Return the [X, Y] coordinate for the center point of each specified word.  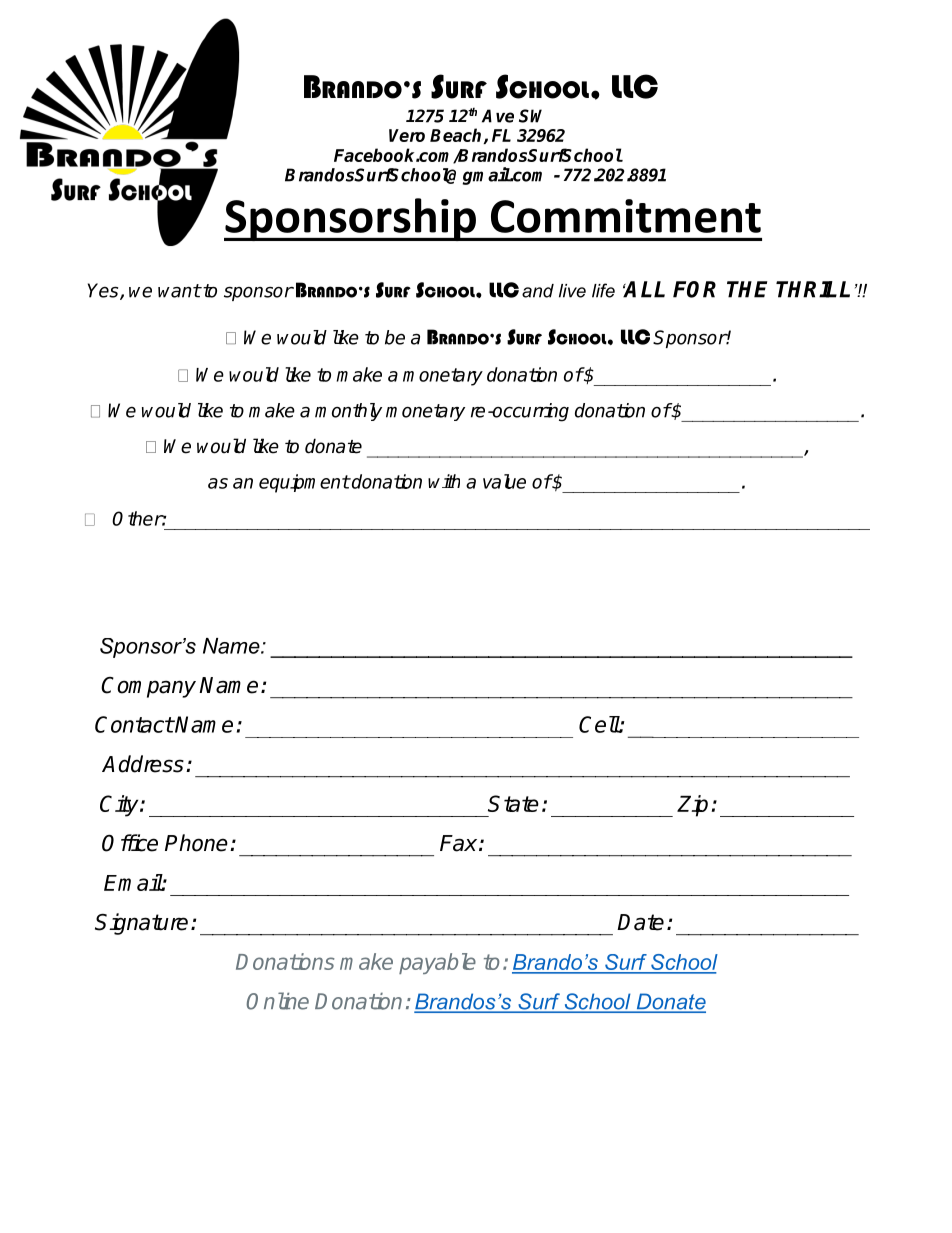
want [179, 291]
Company [148, 687]
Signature [141, 924]
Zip [692, 806]
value [504, 481]
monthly [348, 412]
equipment [304, 483]
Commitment [626, 216]
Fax [460, 843]
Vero [407, 135]
